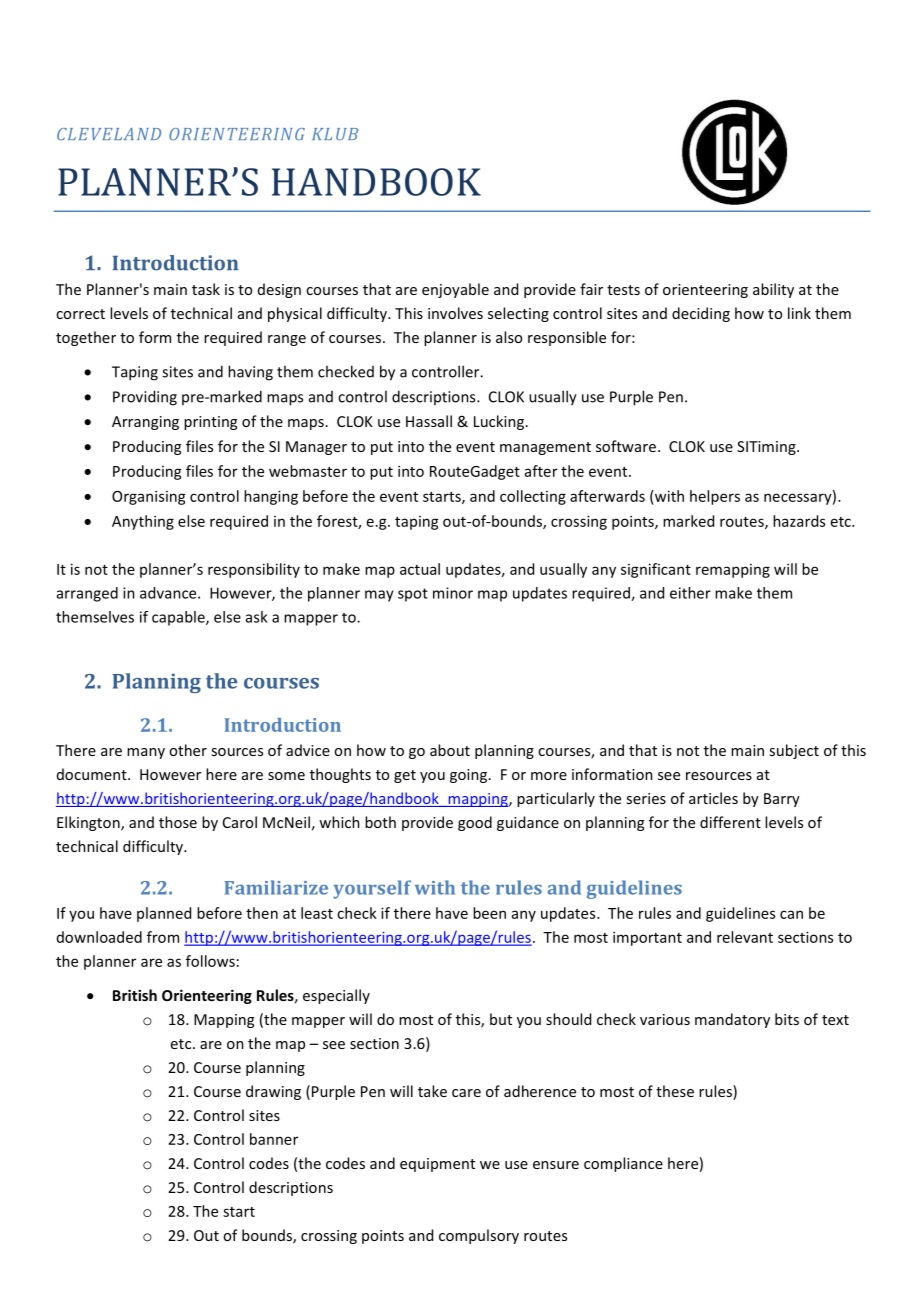 The height and width of the document is (1308, 924). What do you see at coordinates (509, 337) in the document?
I see `also` at bounding box center [509, 337].
